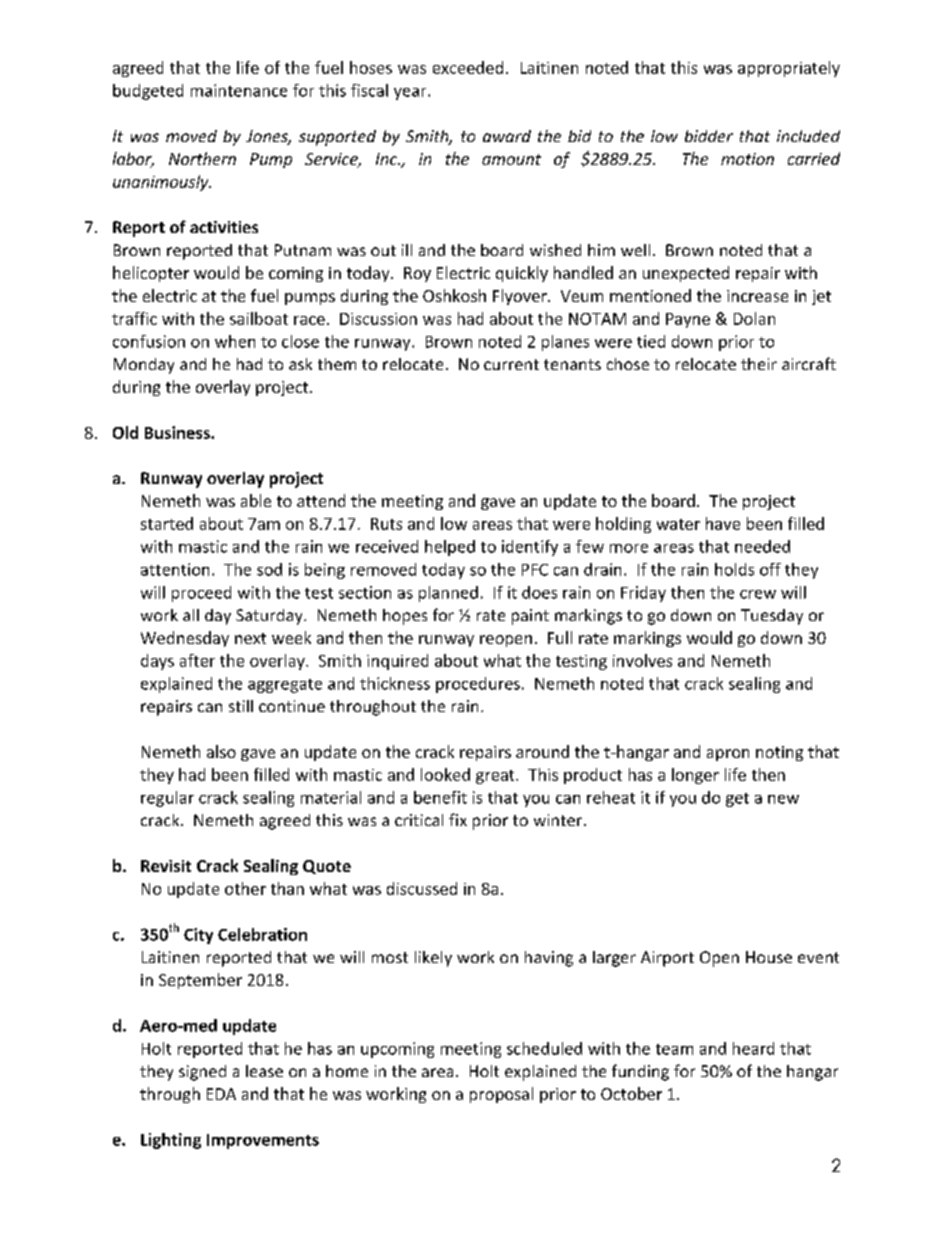 This image has height=1233, width=952. What do you see at coordinates (501, 1095) in the image?
I see `proposal` at bounding box center [501, 1095].
